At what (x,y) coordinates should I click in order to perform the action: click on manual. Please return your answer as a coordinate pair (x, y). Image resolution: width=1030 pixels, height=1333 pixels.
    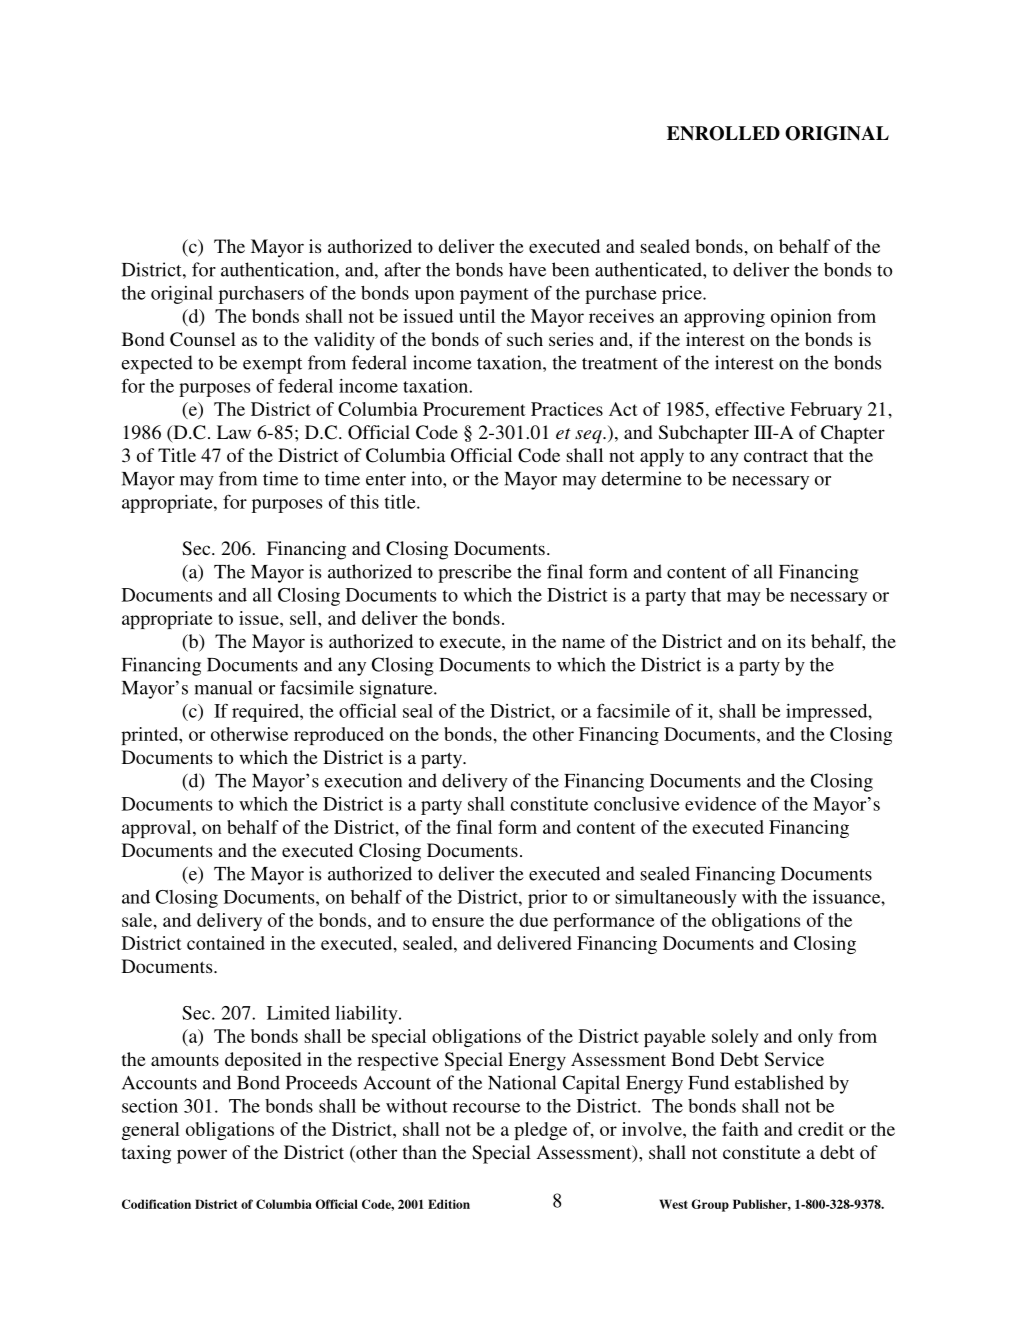
    Looking at the image, I should click on (223, 687).
